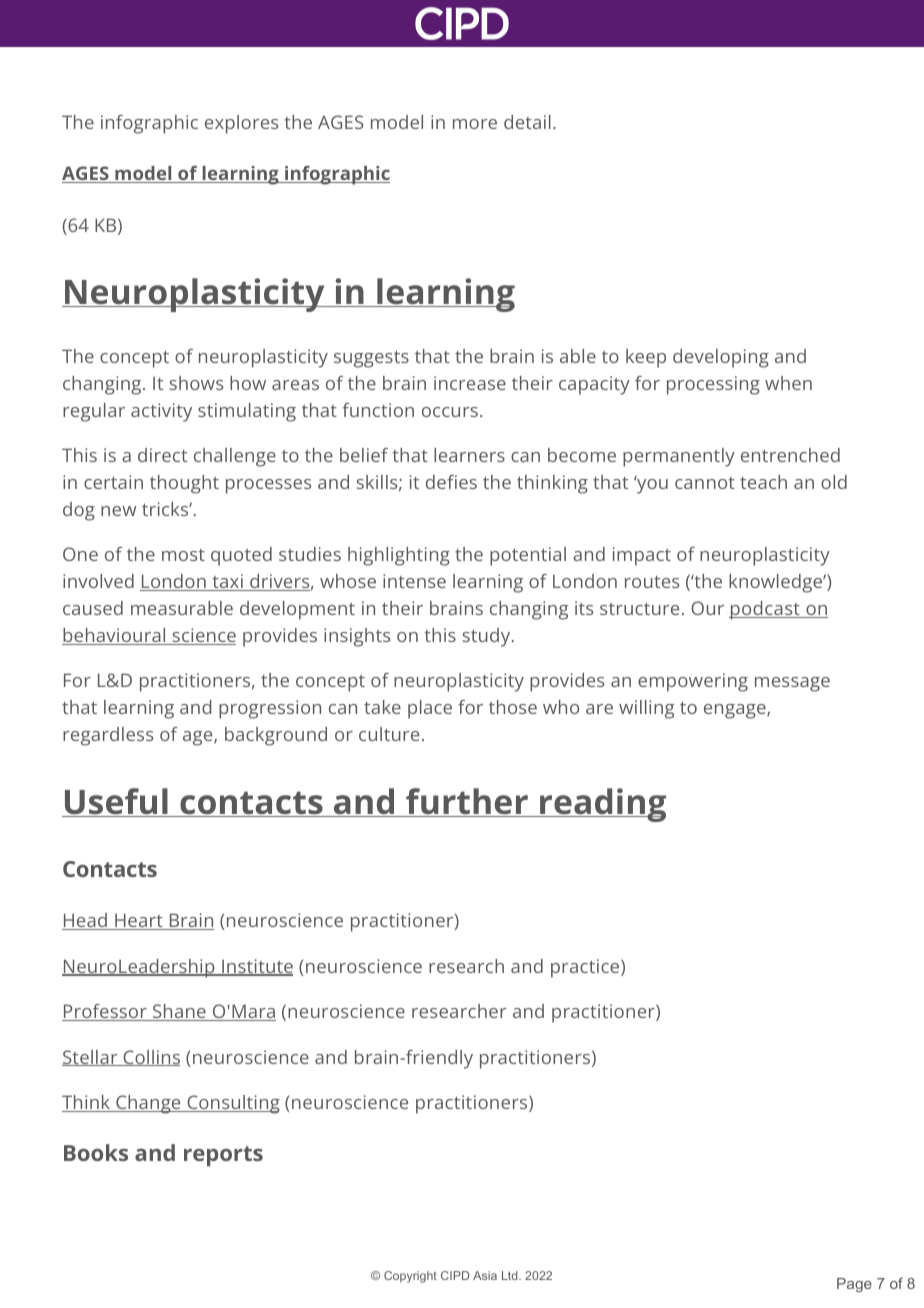  Describe the element at coordinates (430, 709) in the image. I see `place` at that location.
